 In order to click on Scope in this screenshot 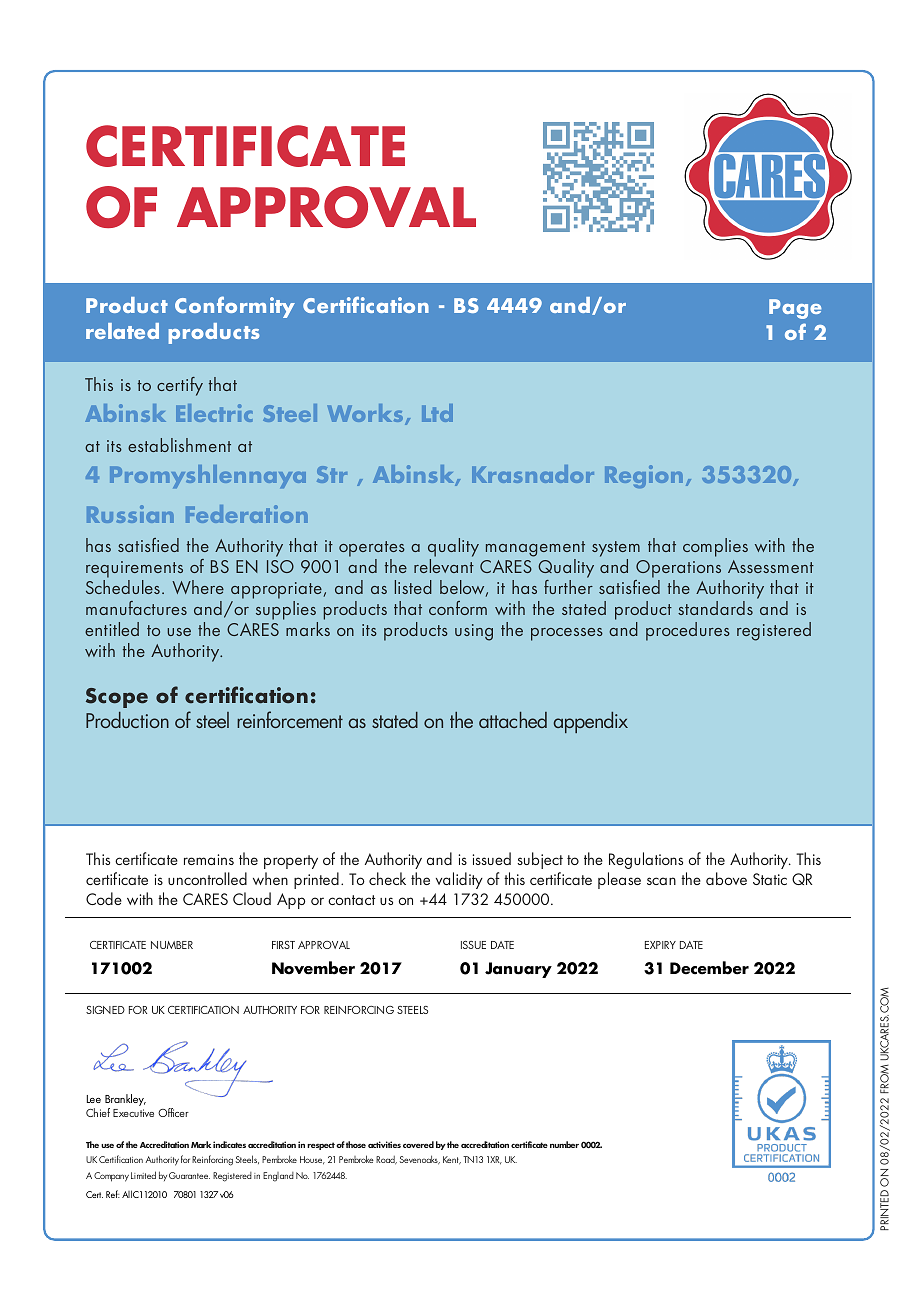, I will do `click(117, 698)`.
